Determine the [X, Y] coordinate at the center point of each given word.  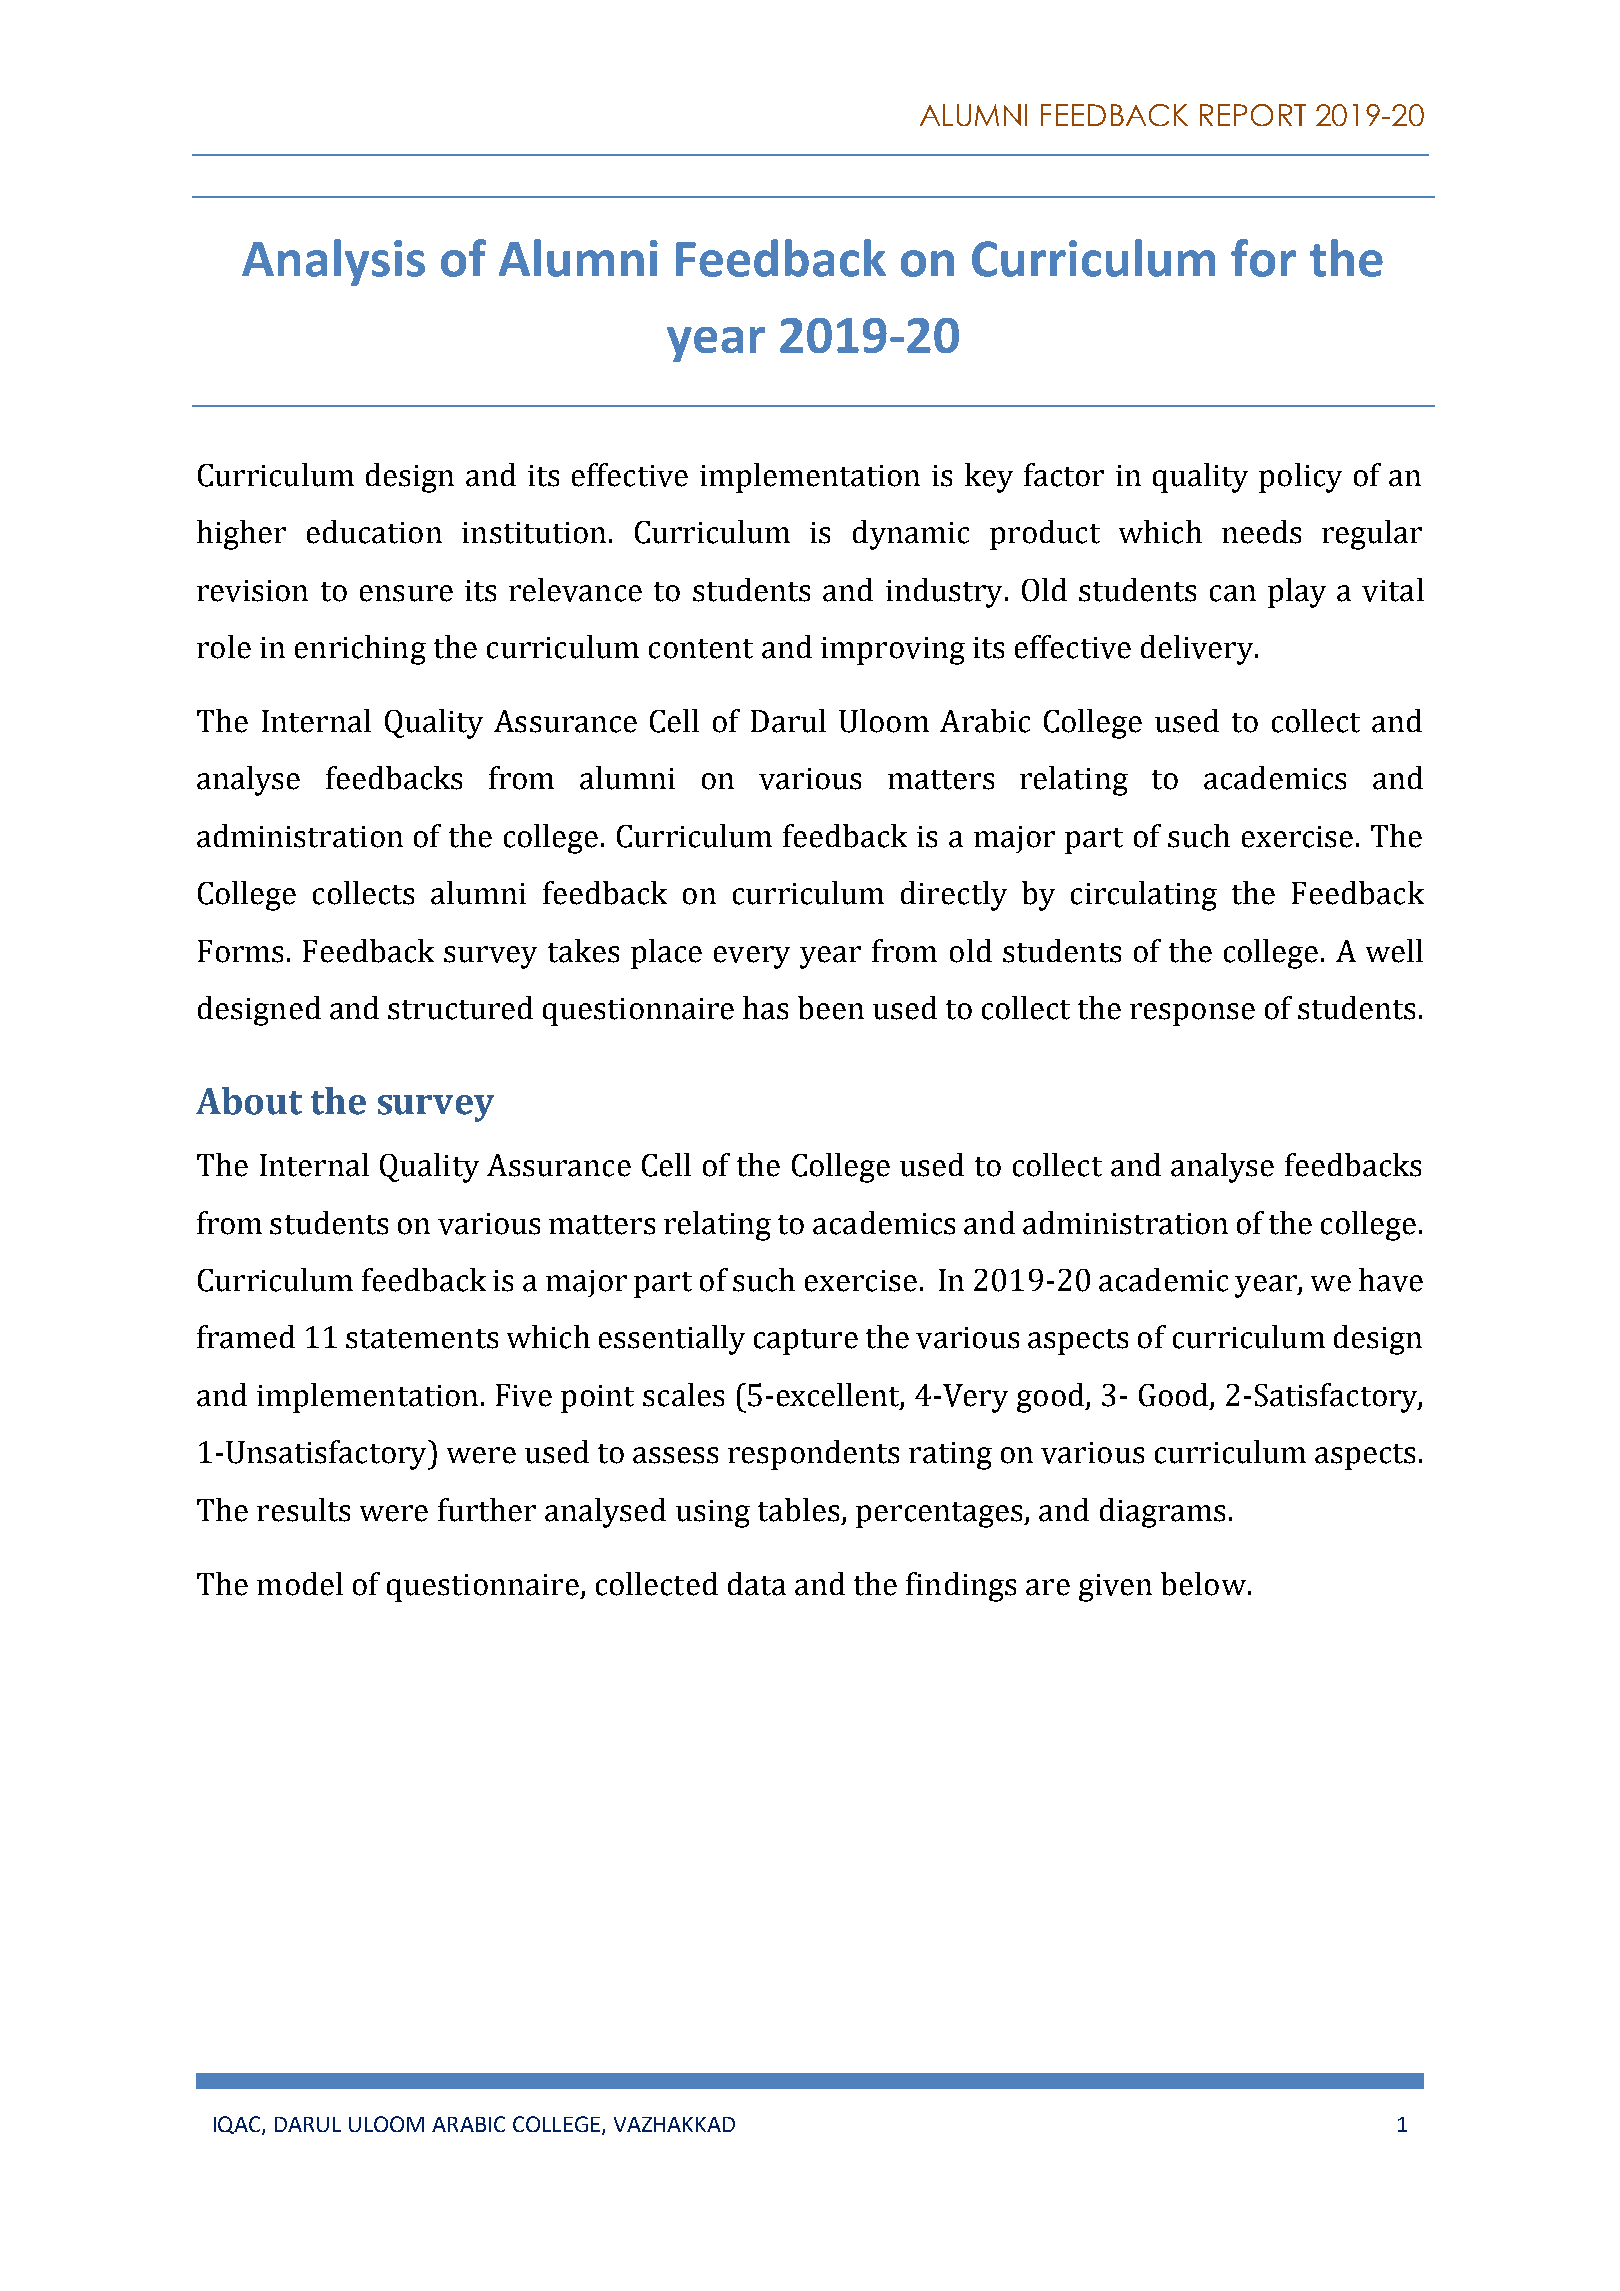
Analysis [333, 262]
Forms [240, 951]
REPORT [1253, 115]
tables [798, 1510]
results [303, 1510]
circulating [1144, 896]
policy [1300, 478]
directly [954, 896]
